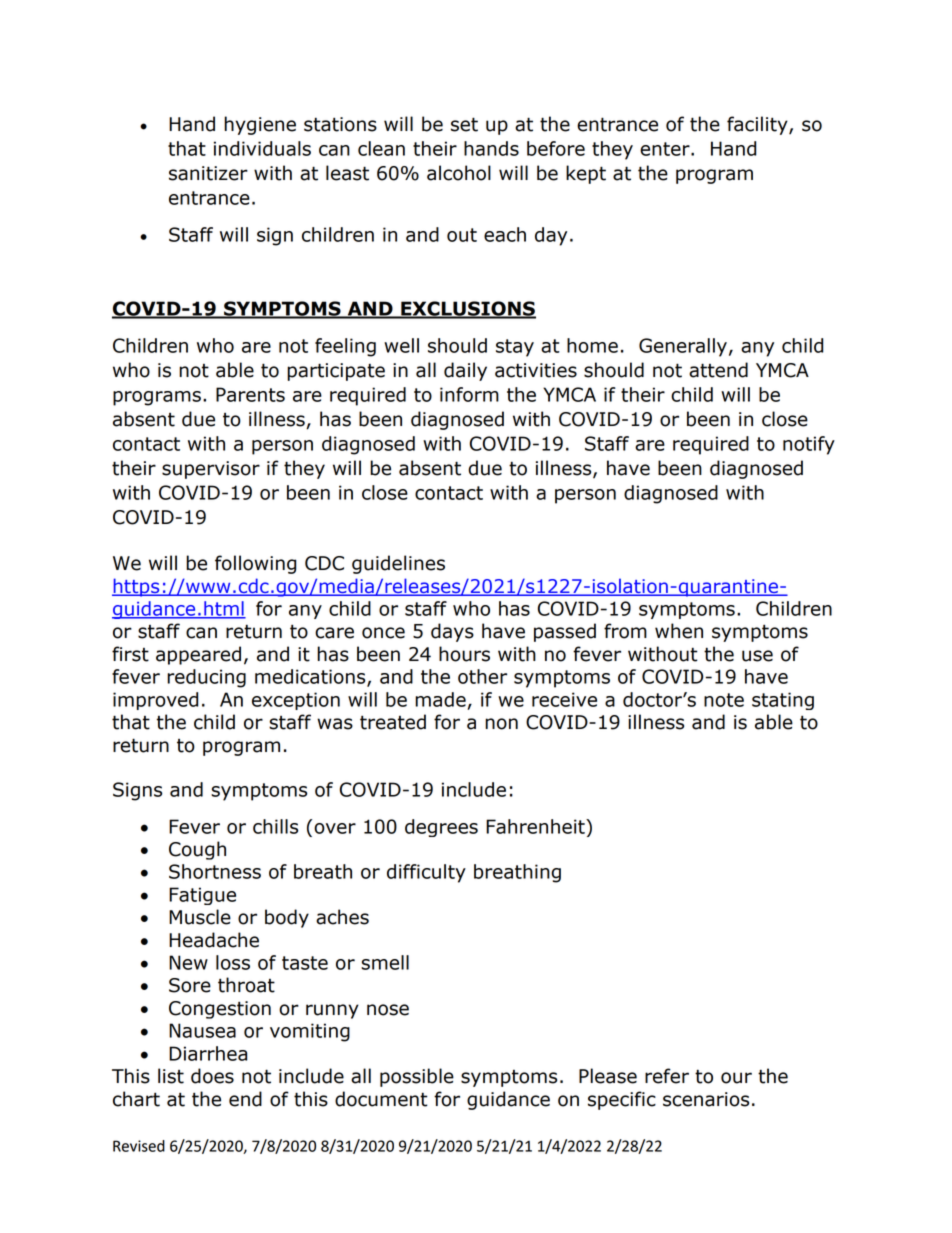 This screenshot has width=952, height=1233. I want to click on difficulty, so click(426, 873).
